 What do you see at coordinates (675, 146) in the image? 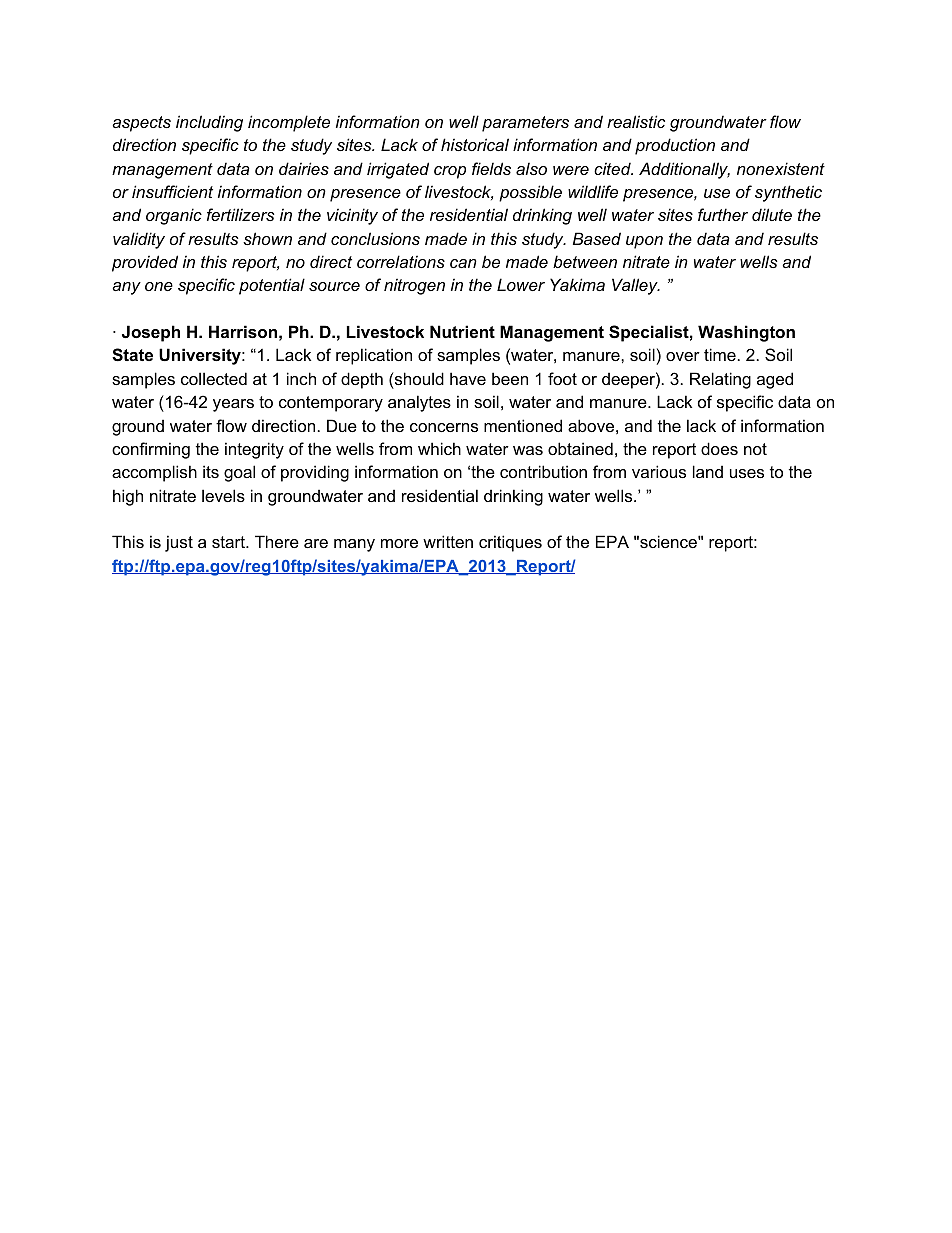
I see `production` at bounding box center [675, 146].
